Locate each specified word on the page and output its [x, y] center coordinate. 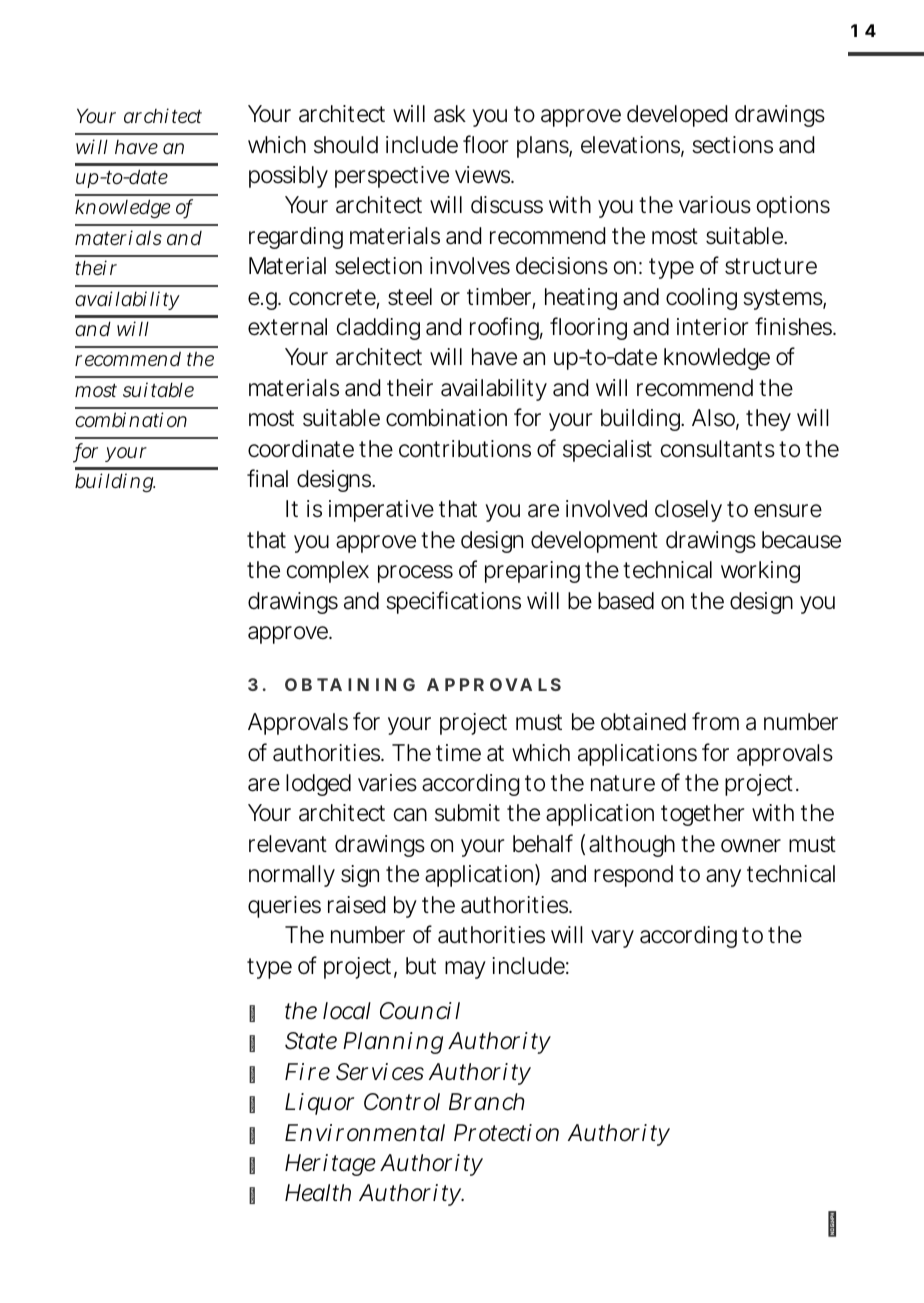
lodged [318, 785]
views [484, 175]
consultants [718, 449]
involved [606, 509]
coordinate [301, 449]
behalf [543, 843]
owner [751, 846]
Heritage [330, 1165]
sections [732, 145]
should [346, 145]
